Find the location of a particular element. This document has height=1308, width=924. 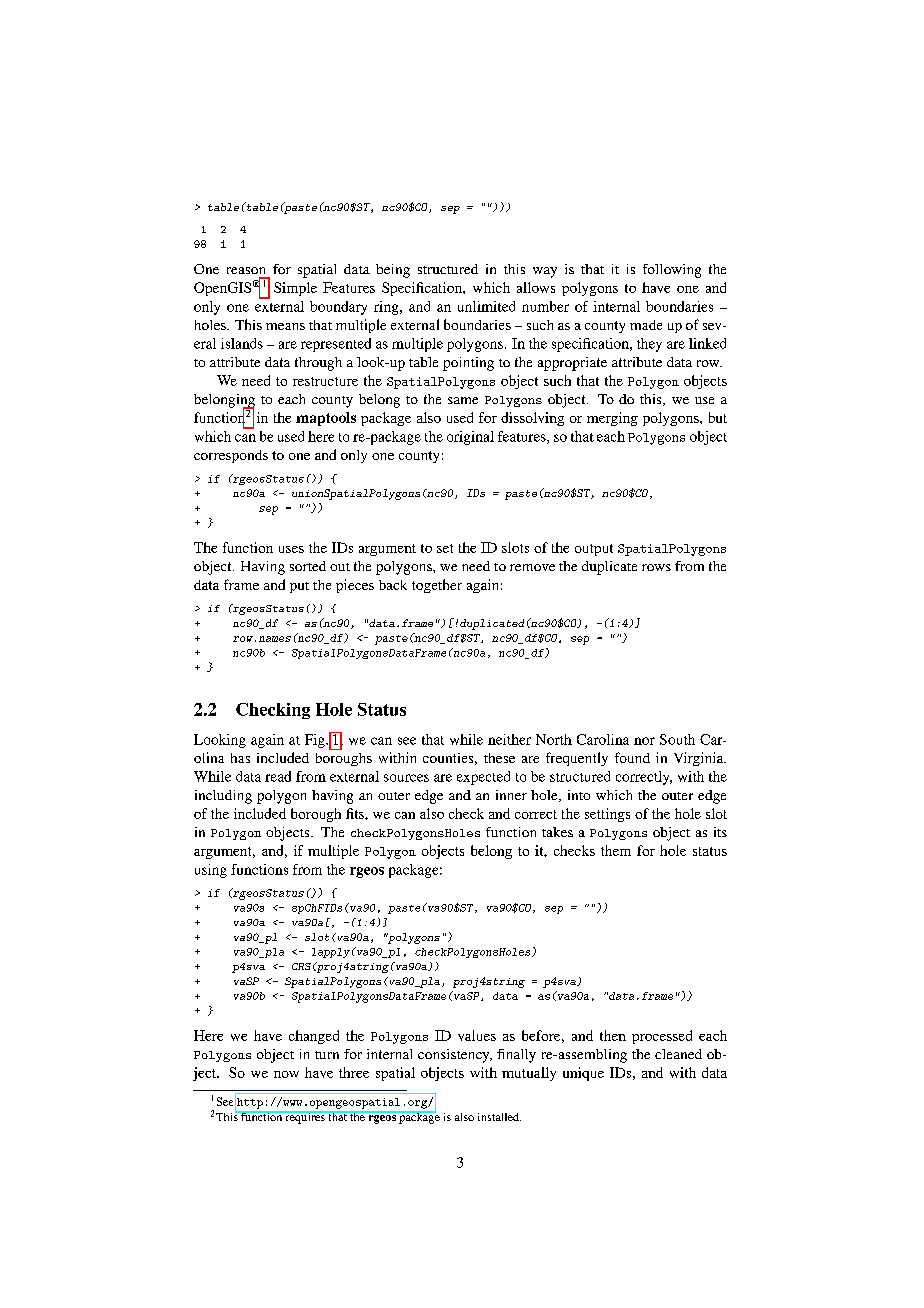

now is located at coordinates (286, 1074).
